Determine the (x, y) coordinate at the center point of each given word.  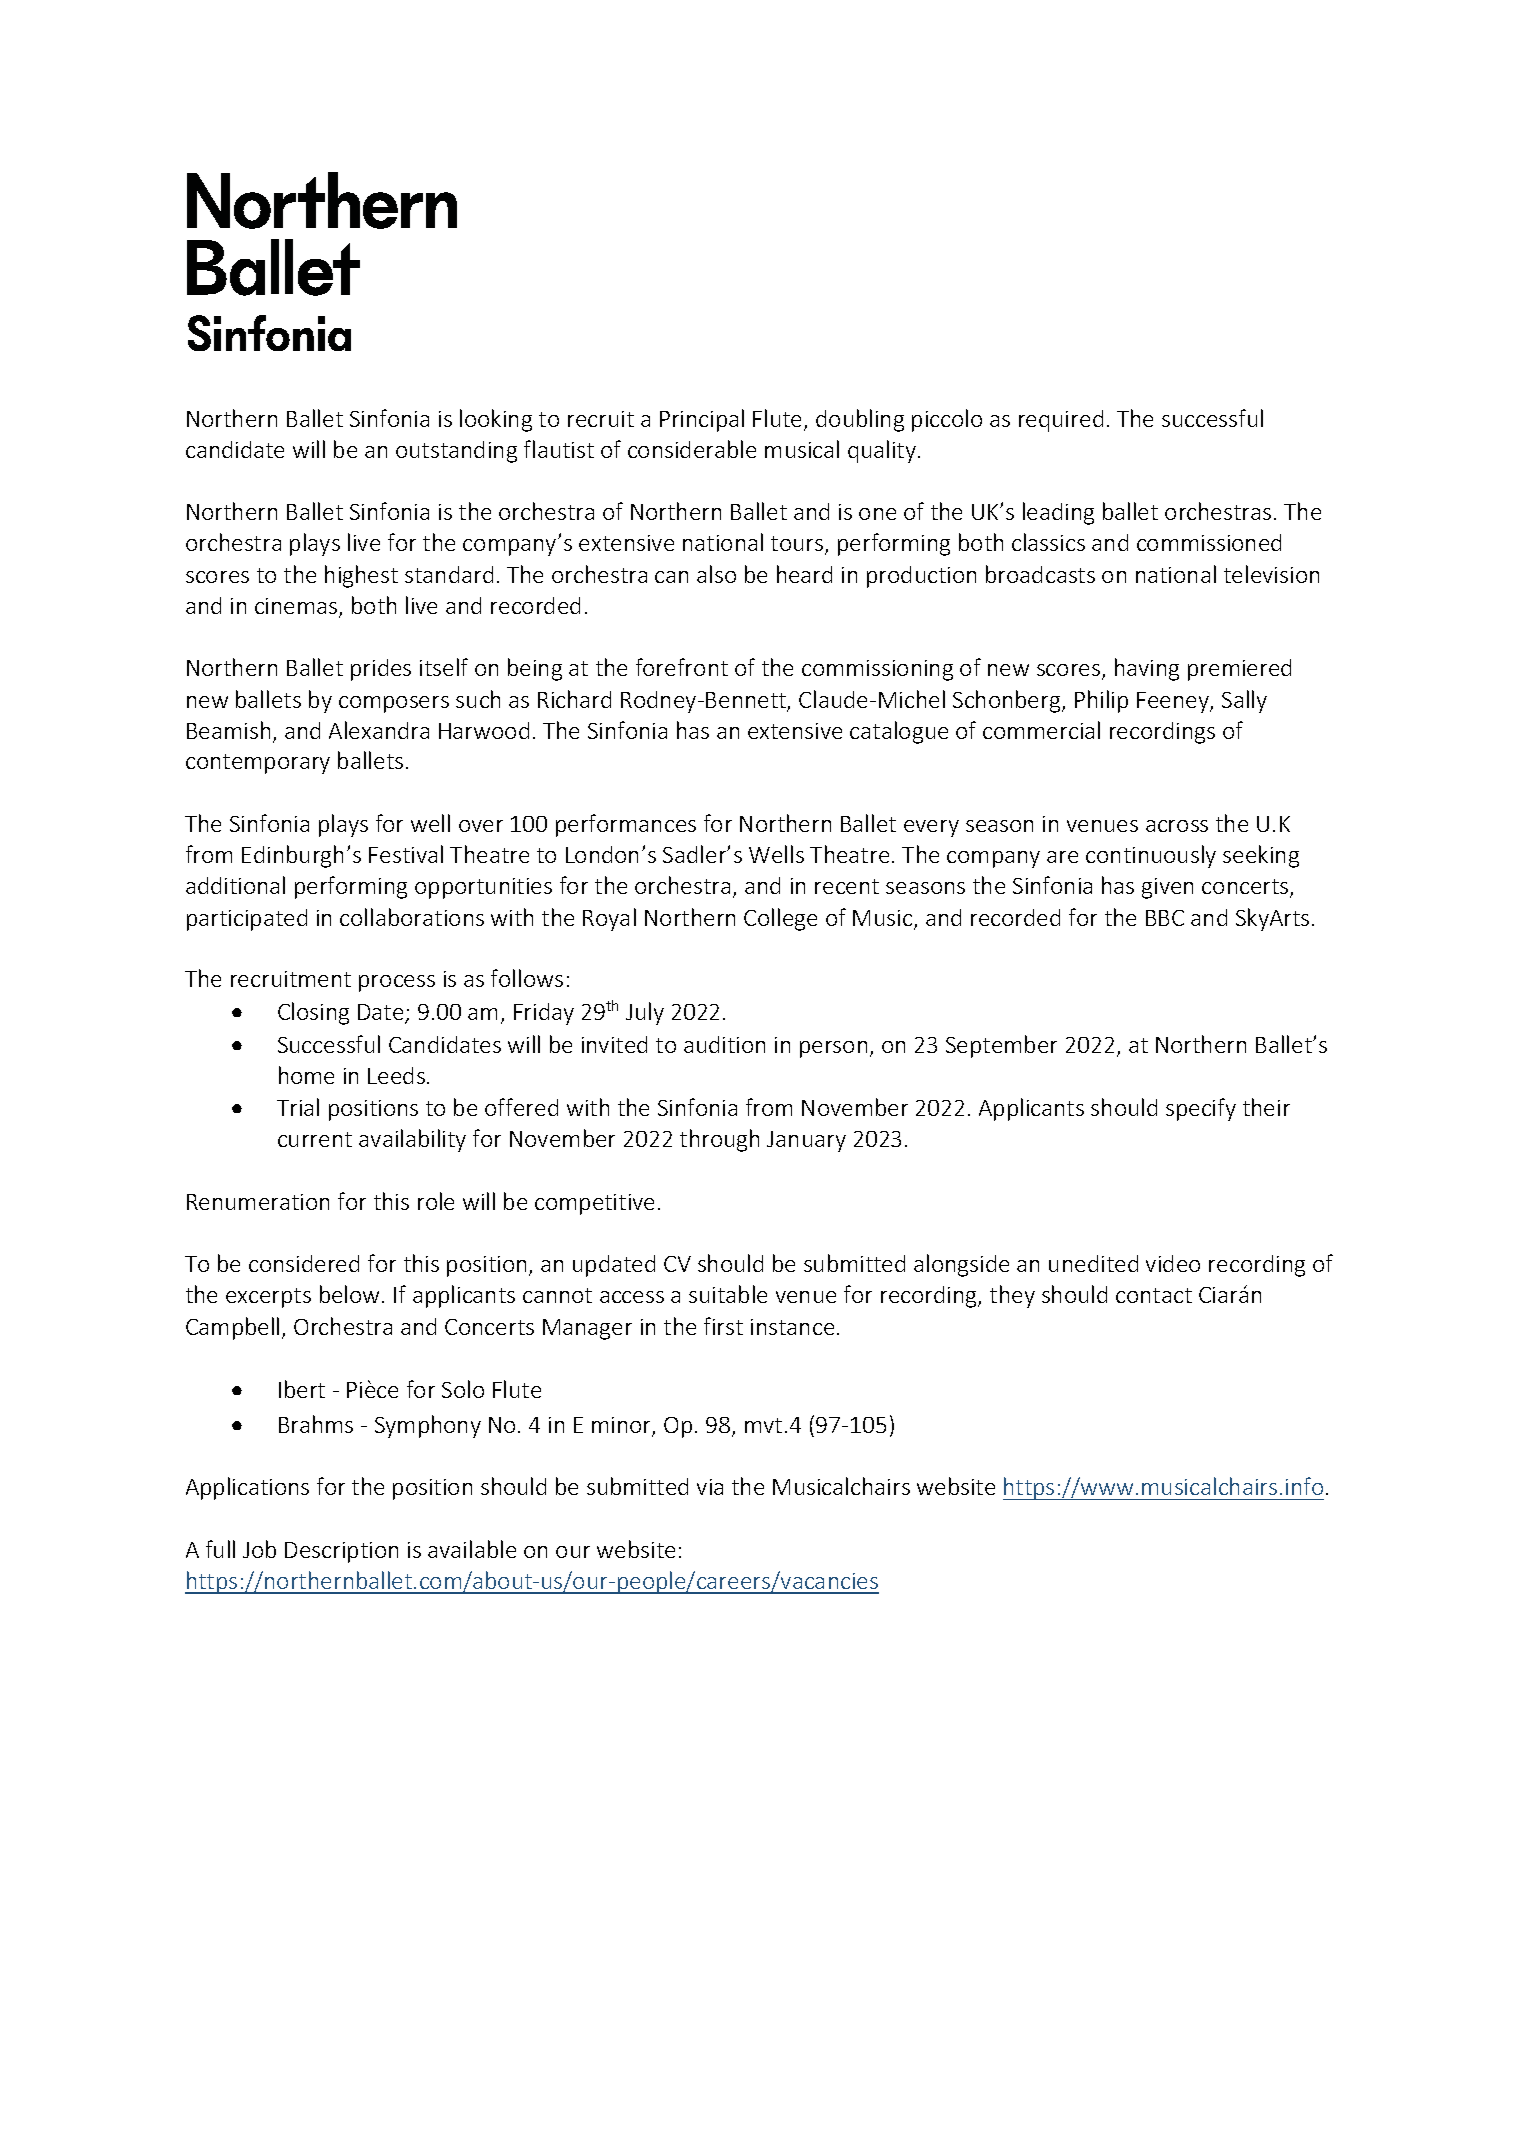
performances (626, 825)
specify (1201, 1109)
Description (341, 1552)
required (1061, 421)
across (1177, 826)
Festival (406, 854)
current (315, 1139)
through (719, 1140)
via (710, 1487)
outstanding (456, 452)
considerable (692, 449)
